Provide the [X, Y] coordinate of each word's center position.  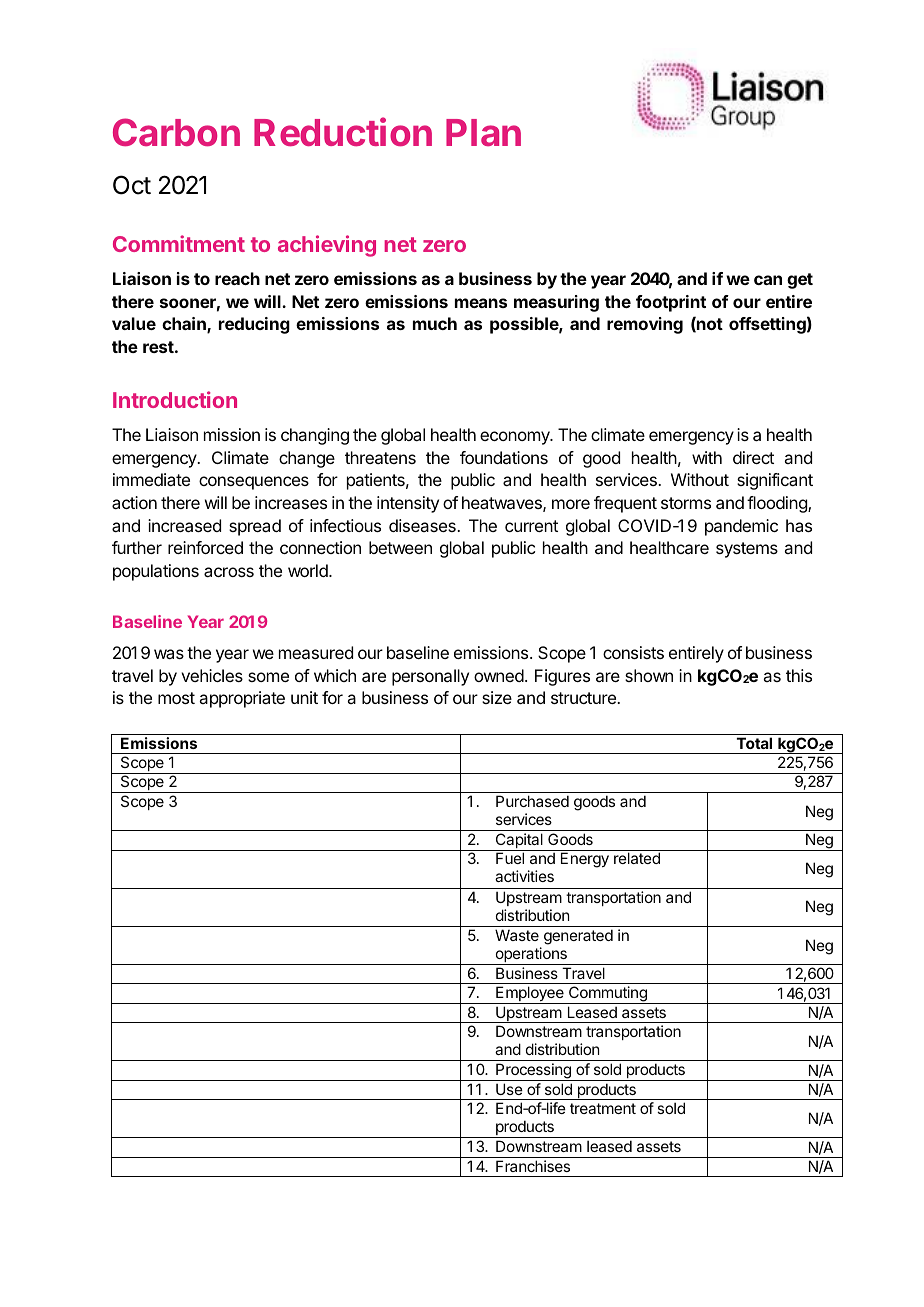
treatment [603, 1108]
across [229, 572]
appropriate [242, 699]
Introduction [175, 399]
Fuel [510, 858]
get [800, 281]
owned [499, 675]
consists [633, 652]
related [637, 858]
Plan [483, 132]
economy [516, 438]
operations [531, 956]
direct [753, 457]
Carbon [176, 132]
